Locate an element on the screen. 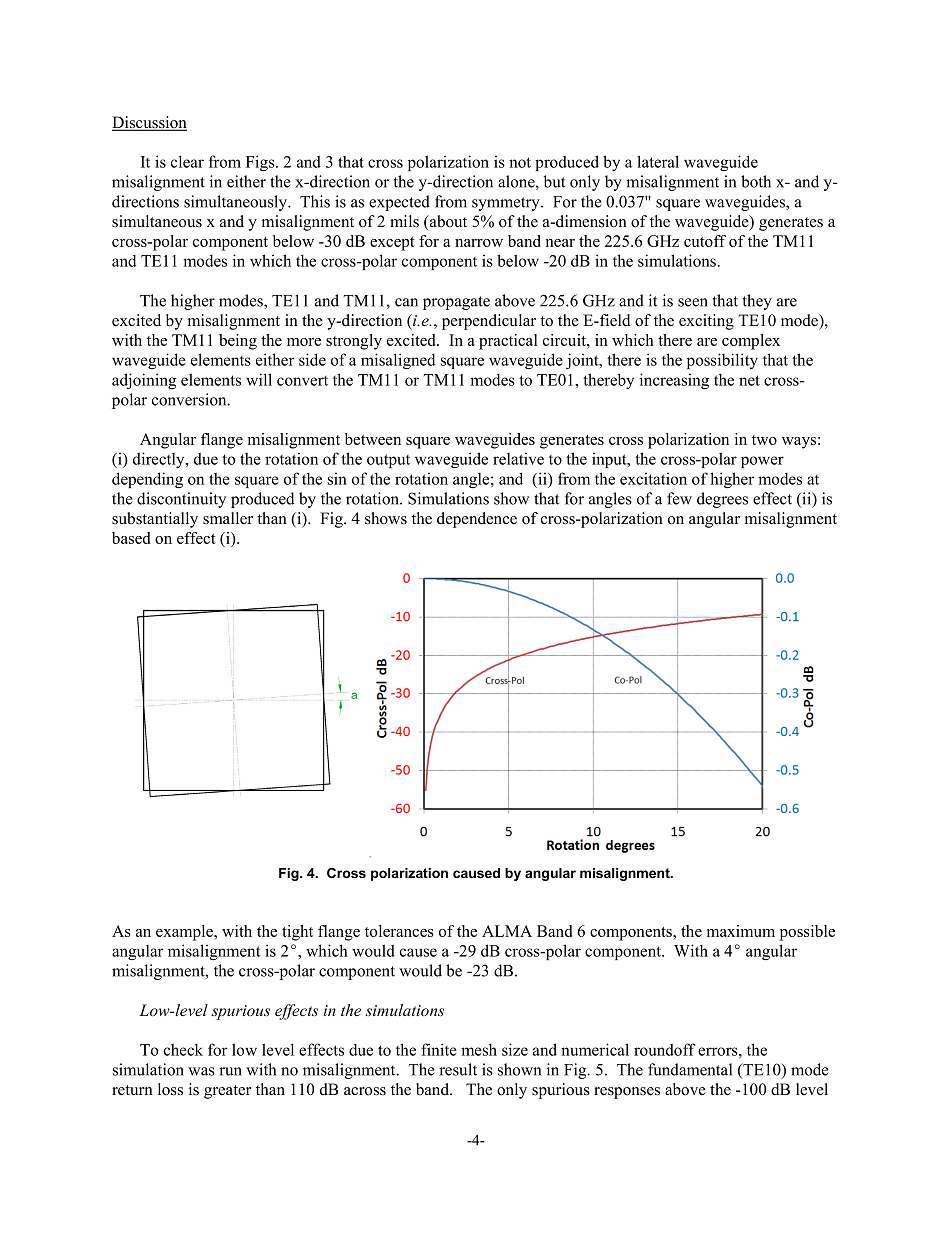  fundamental is located at coordinates (690, 1069).
